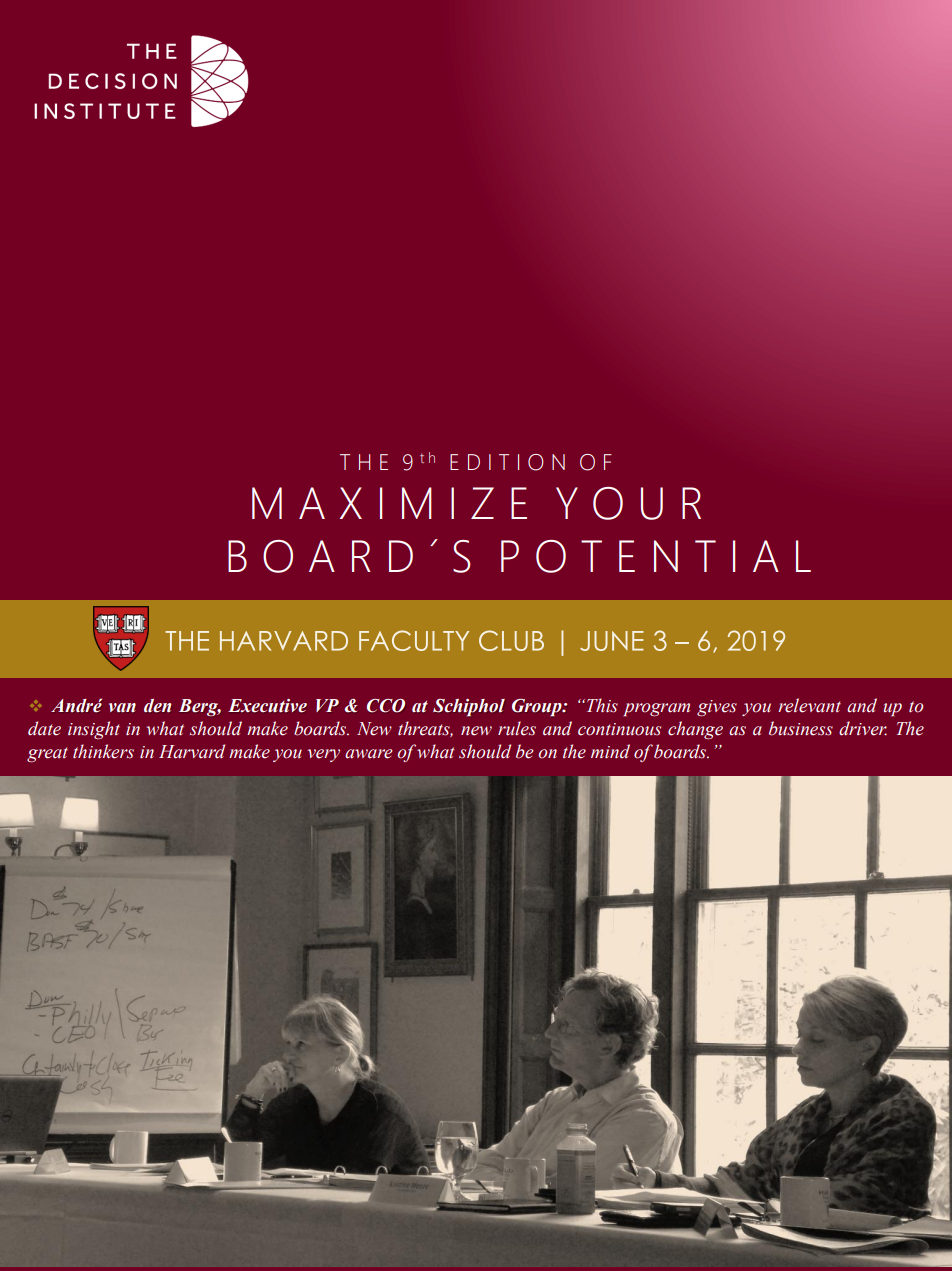 The width and height of the image is (952, 1271). Describe the element at coordinates (103, 751) in the image. I see `thinkers` at that location.
